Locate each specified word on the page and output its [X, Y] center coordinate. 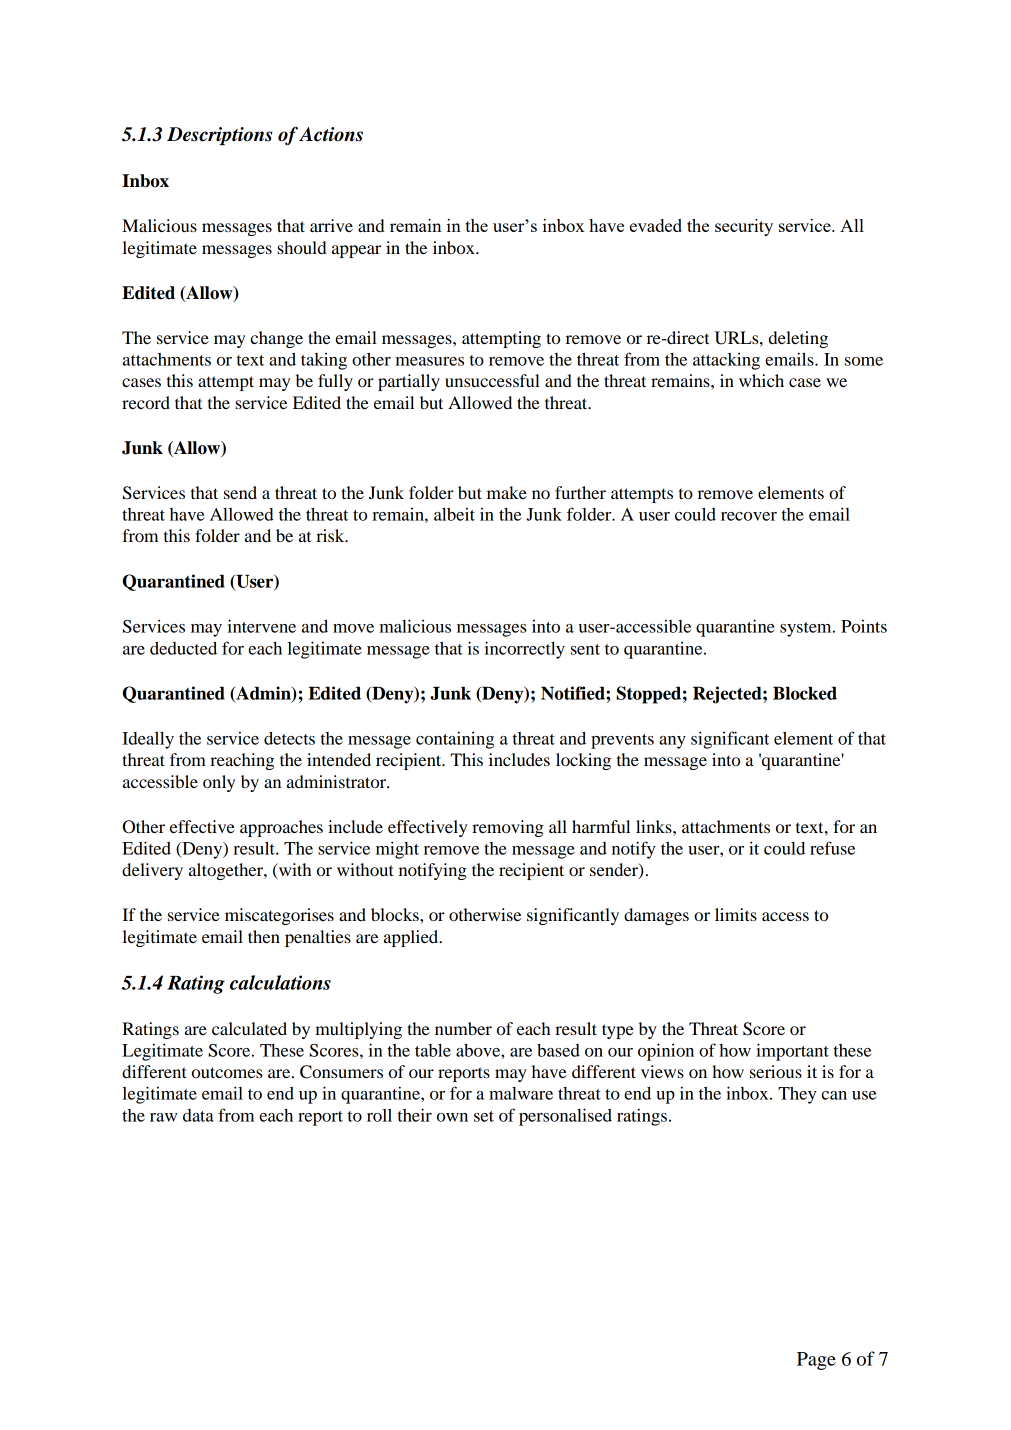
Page [816, 1361]
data [198, 1115]
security [744, 227]
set [484, 1116]
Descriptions [219, 136]
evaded [656, 225]
